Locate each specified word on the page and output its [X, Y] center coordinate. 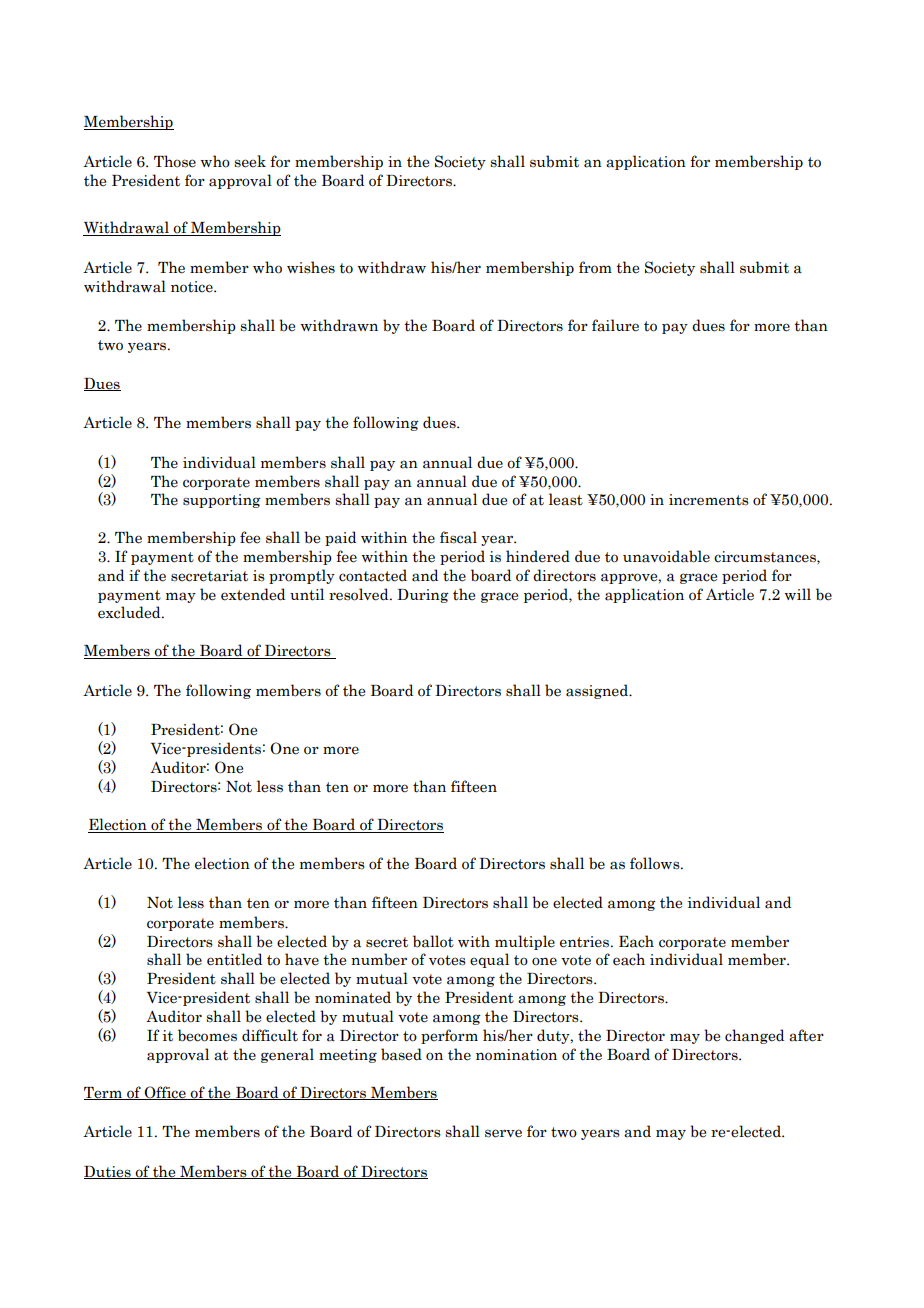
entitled [234, 959]
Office [165, 1093]
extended [253, 594]
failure [615, 325]
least [566, 499]
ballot [433, 941]
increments [709, 500]
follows [656, 863]
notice [193, 287]
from [595, 267]
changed [754, 1036]
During [423, 596]
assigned [598, 691]
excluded [130, 612]
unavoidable [666, 556]
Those [175, 161]
